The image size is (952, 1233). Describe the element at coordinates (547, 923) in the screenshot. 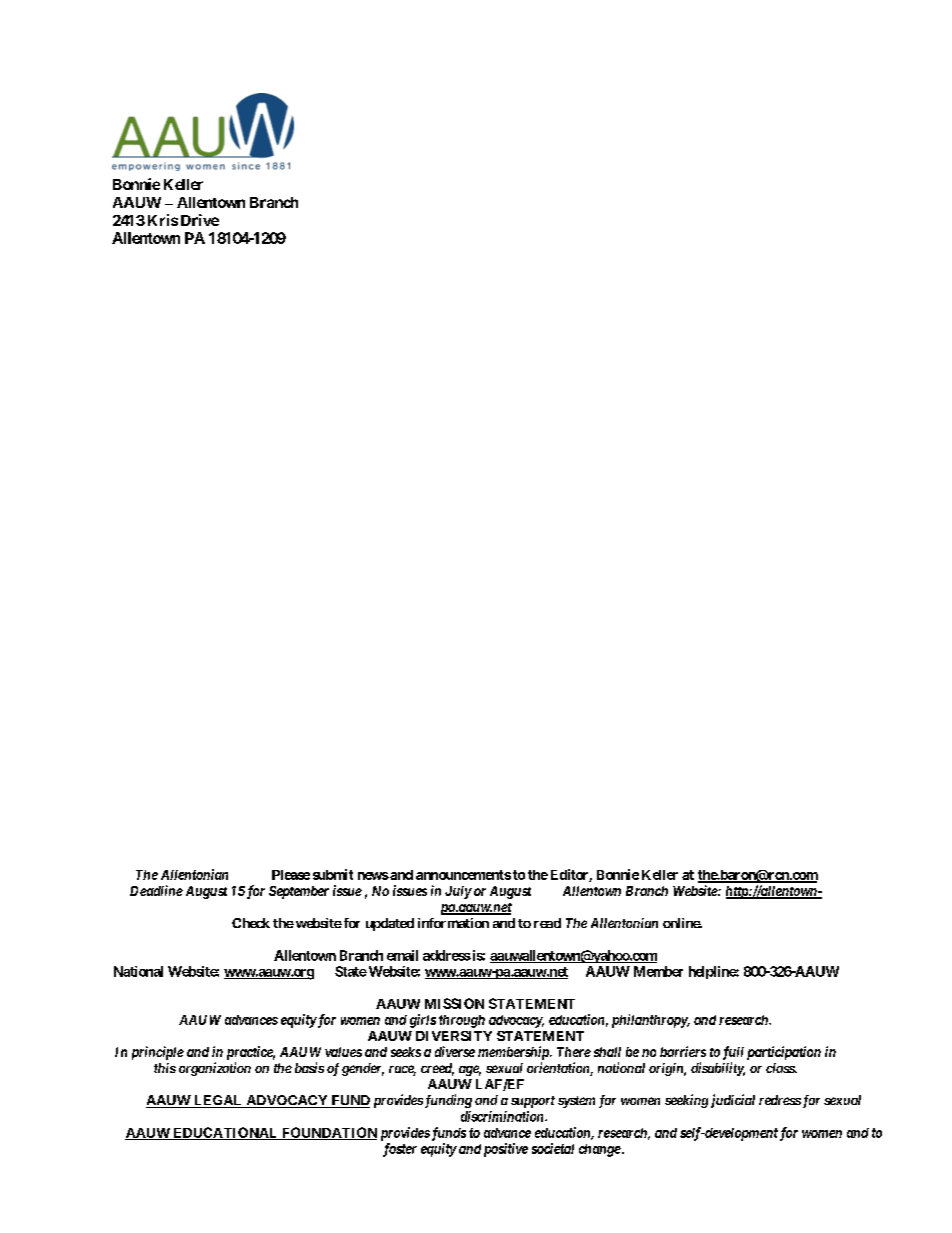

I see `read` at that location.
